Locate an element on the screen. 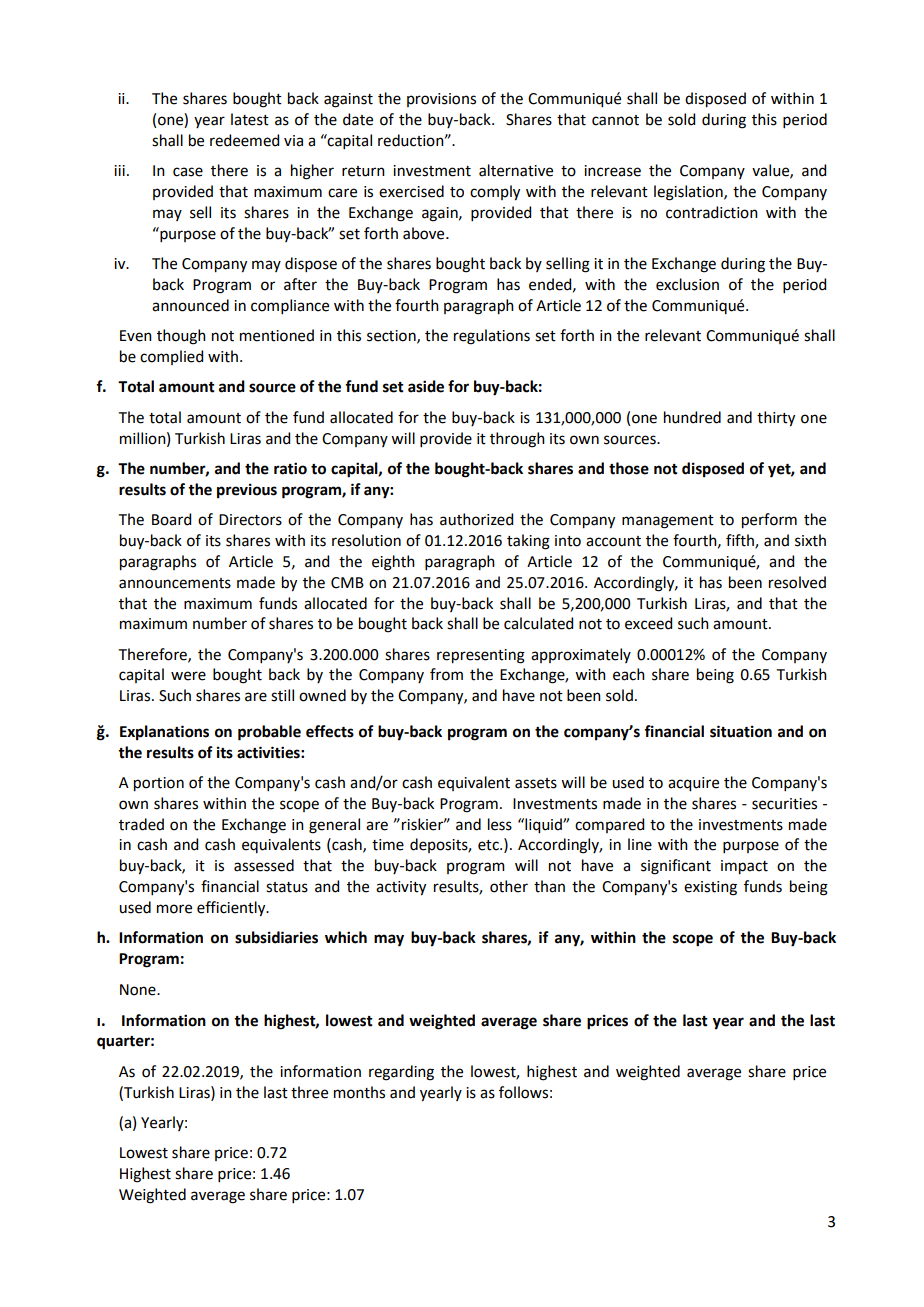  regarding is located at coordinates (401, 1073).
